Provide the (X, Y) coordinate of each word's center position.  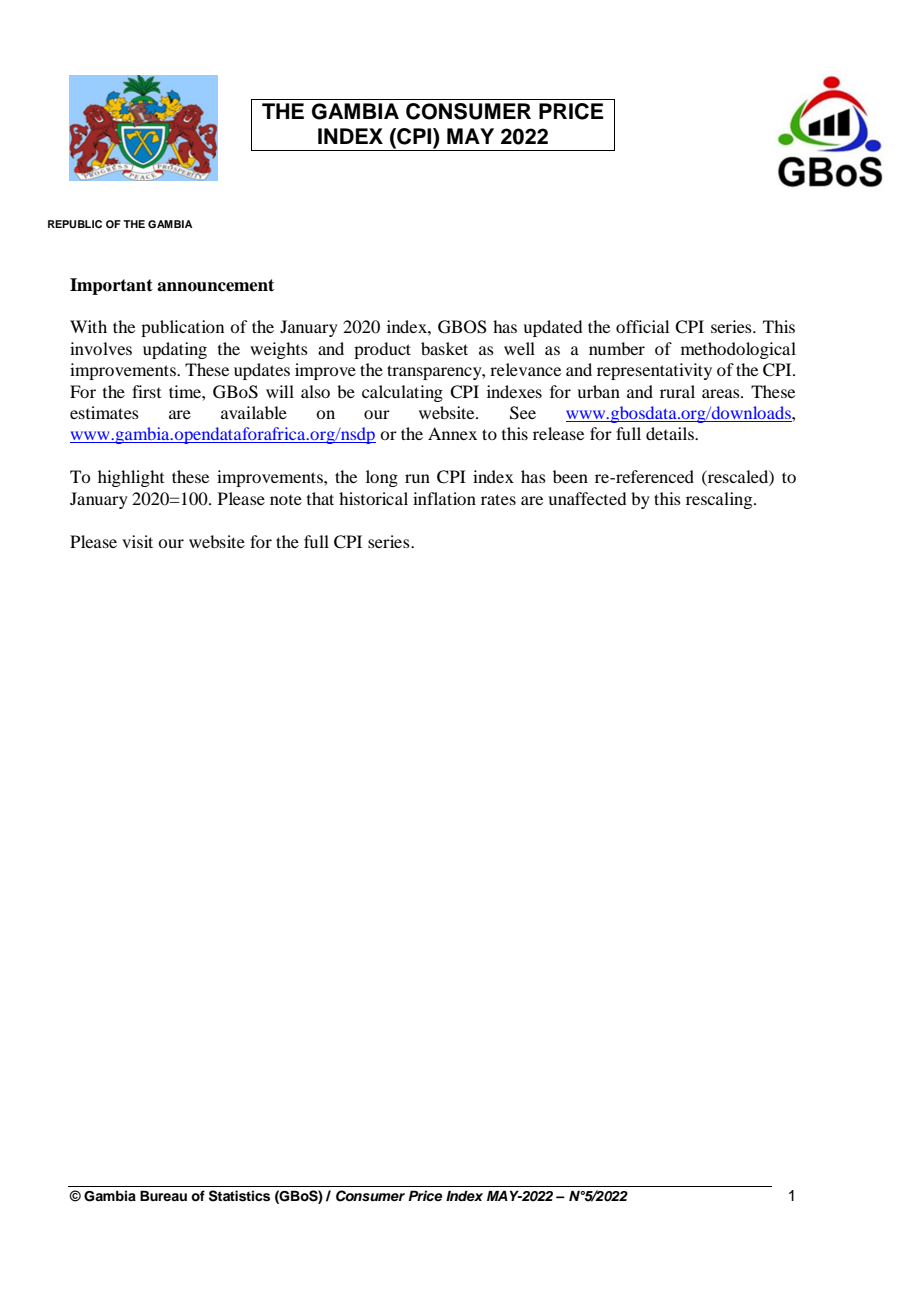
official (642, 326)
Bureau (163, 1195)
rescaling (720, 500)
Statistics (239, 1196)
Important (111, 286)
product (382, 350)
